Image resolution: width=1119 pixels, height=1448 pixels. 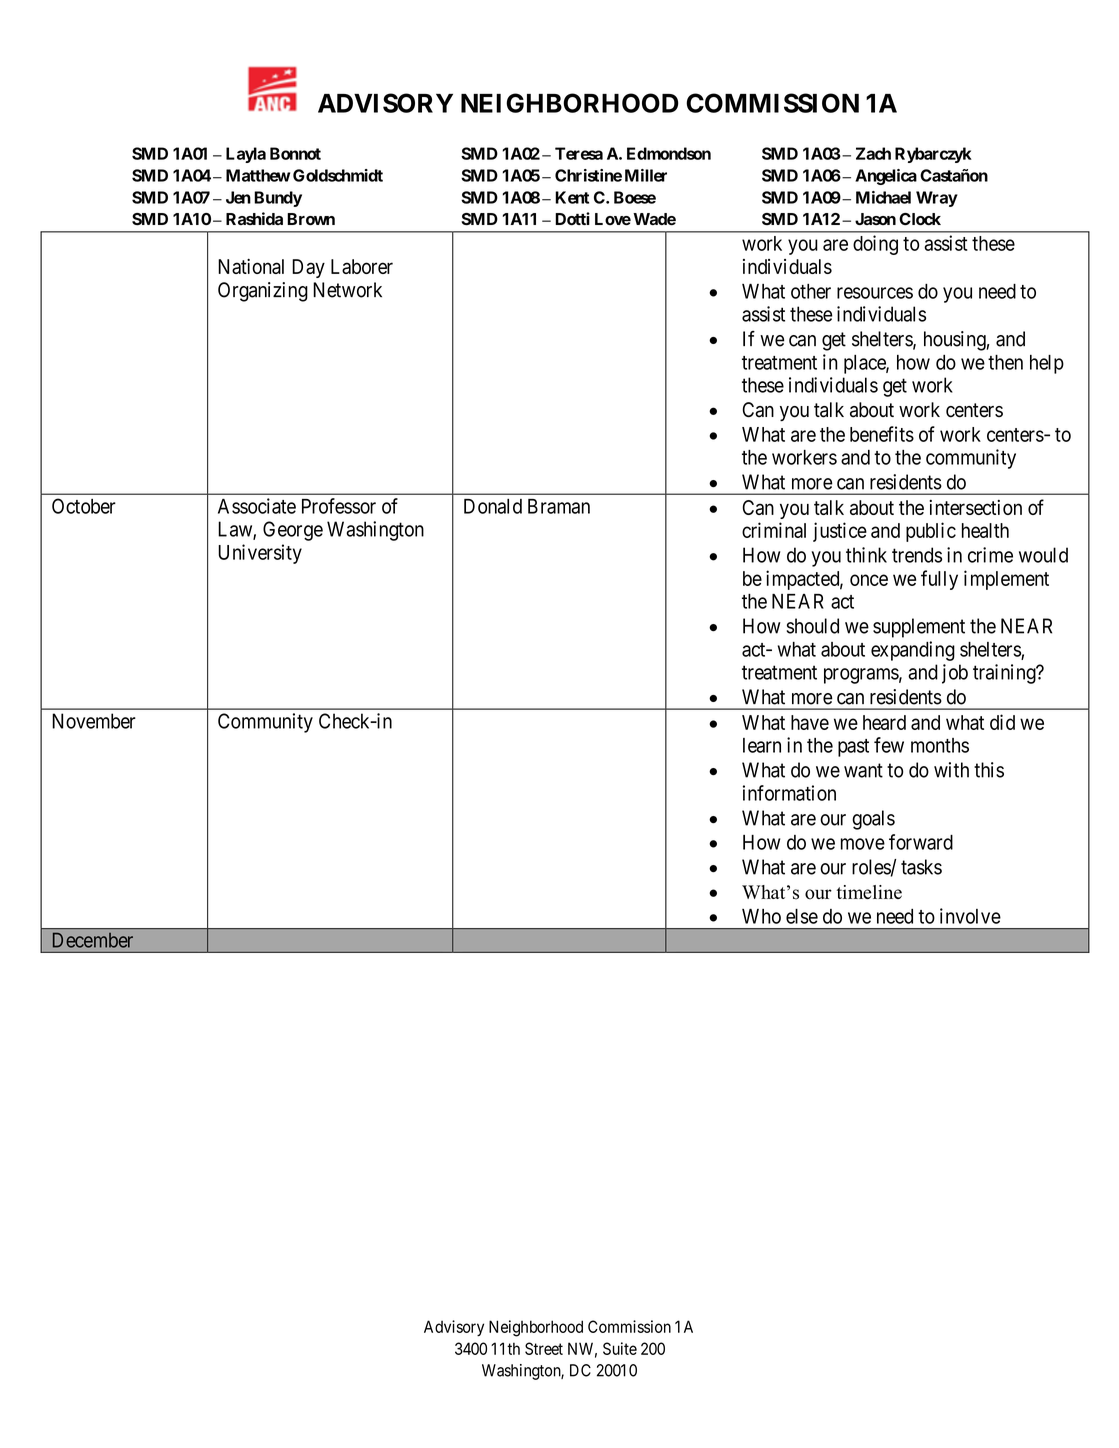 I want to click on Kent, so click(x=572, y=197).
